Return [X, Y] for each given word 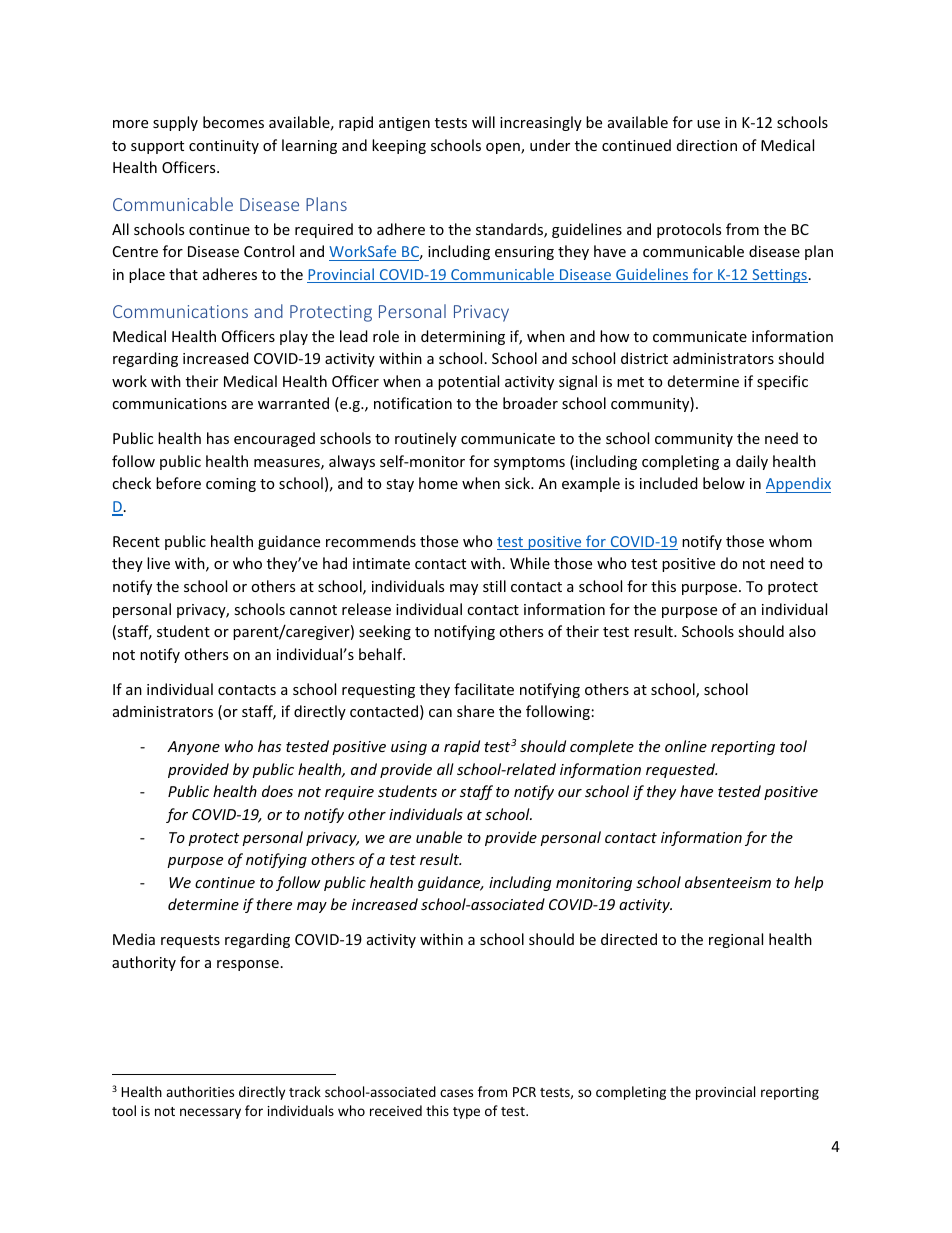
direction [707, 145]
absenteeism [728, 882]
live [158, 563]
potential [468, 382]
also [802, 631]
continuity [224, 147]
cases [456, 1093]
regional [736, 940]
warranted [293, 403]
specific [782, 382]
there [274, 904]
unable [439, 837]
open [504, 148]
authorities [200, 1091]
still [494, 586]
